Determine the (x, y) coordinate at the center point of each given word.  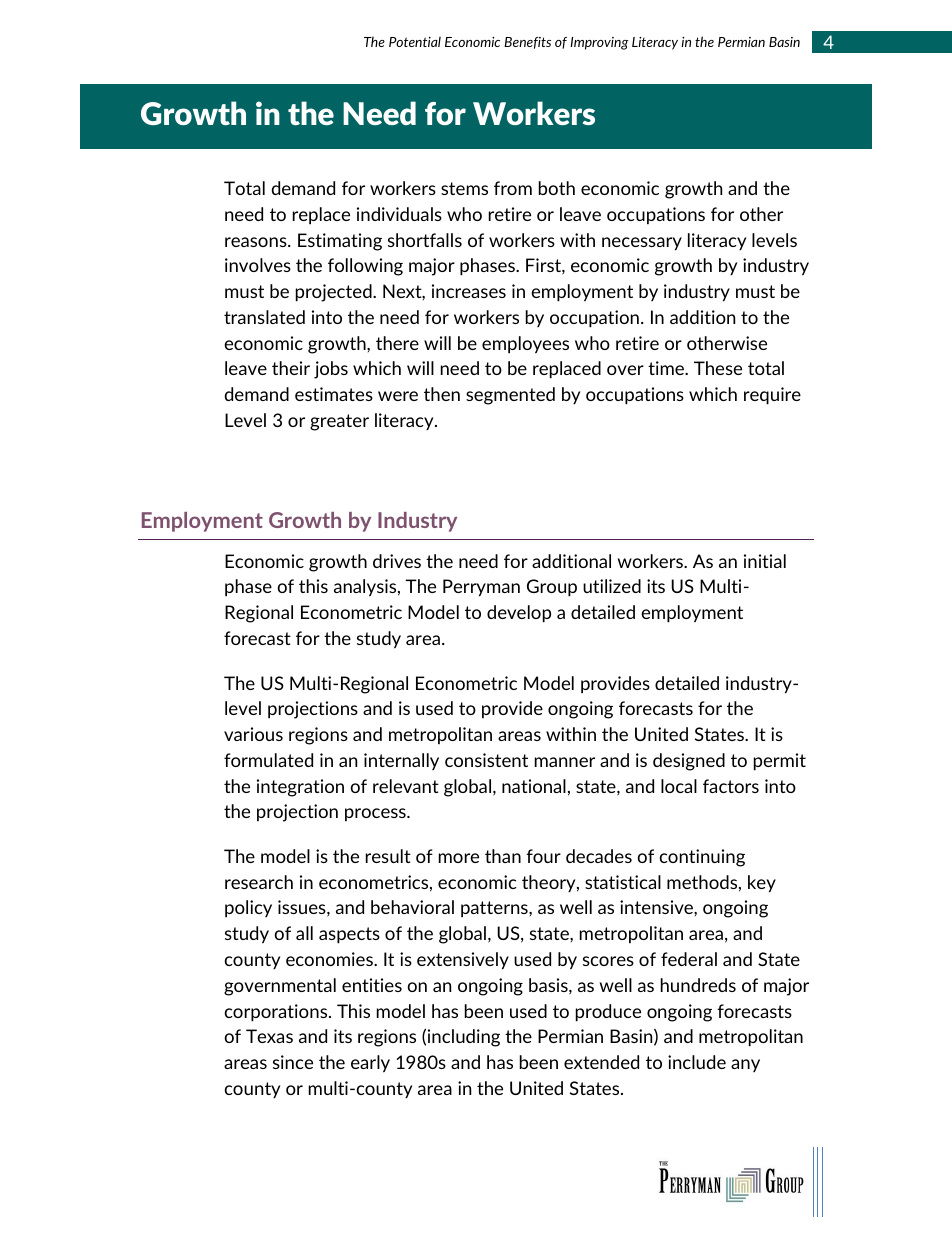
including (464, 1038)
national (534, 786)
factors (731, 786)
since (293, 1062)
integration (300, 788)
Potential (415, 41)
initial (765, 561)
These (718, 368)
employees (525, 345)
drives (397, 561)
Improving (599, 43)
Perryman (481, 588)
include (697, 1062)
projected (335, 293)
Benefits (527, 43)
